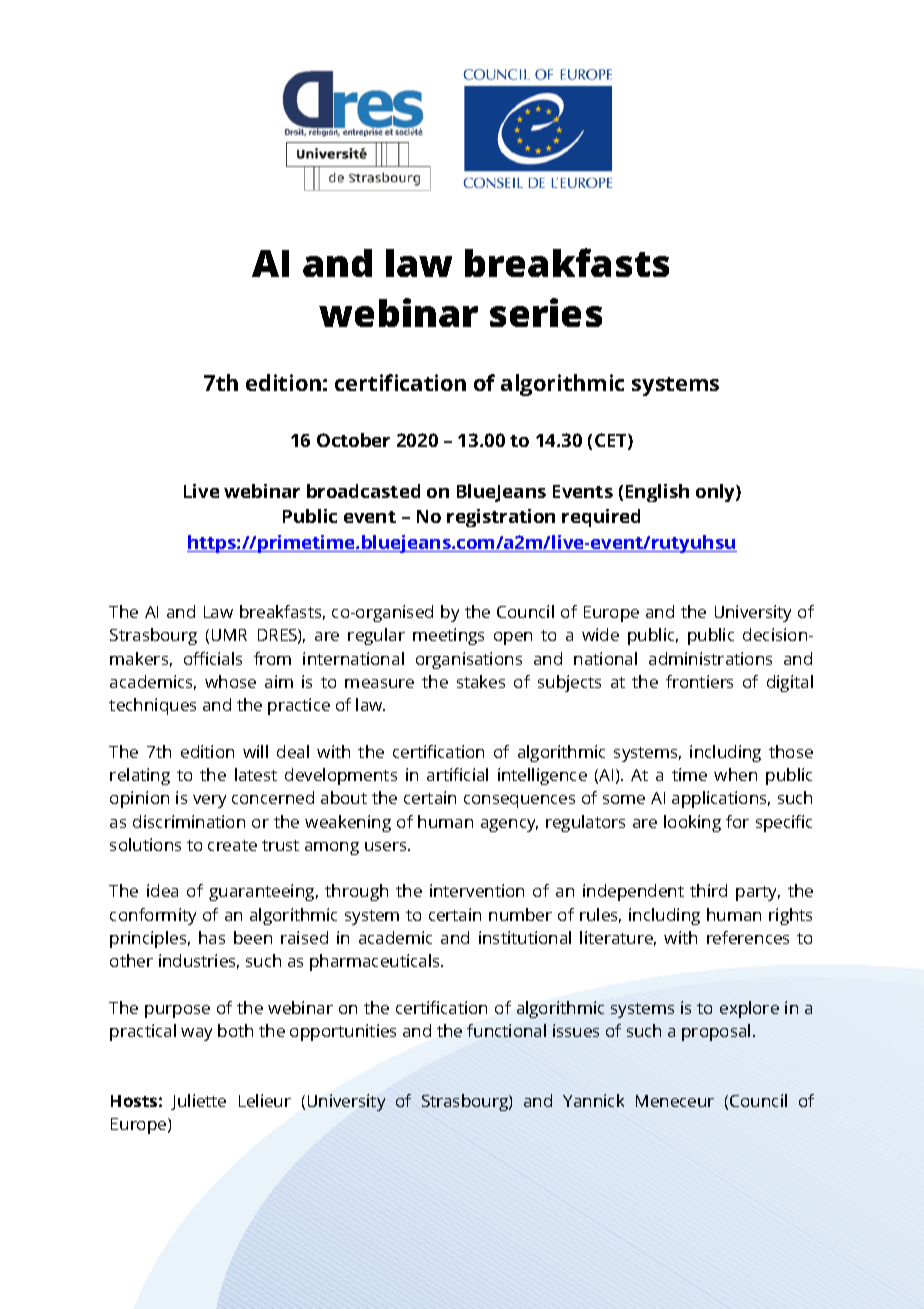 Image resolution: width=924 pixels, height=1309 pixels. Describe the element at coordinates (353, 440) in the page. I see `October` at that location.
